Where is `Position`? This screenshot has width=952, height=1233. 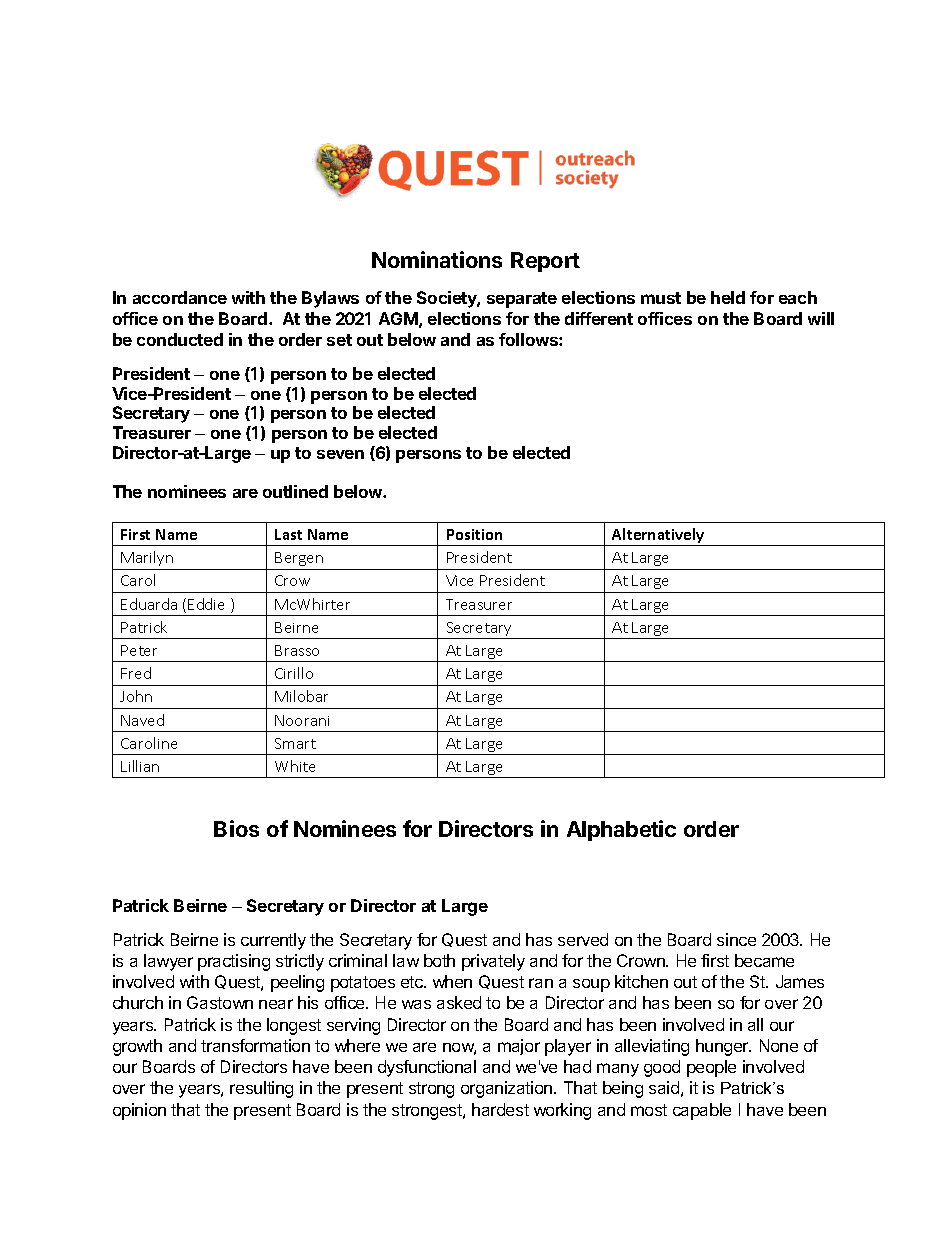
Position is located at coordinates (474, 534).
